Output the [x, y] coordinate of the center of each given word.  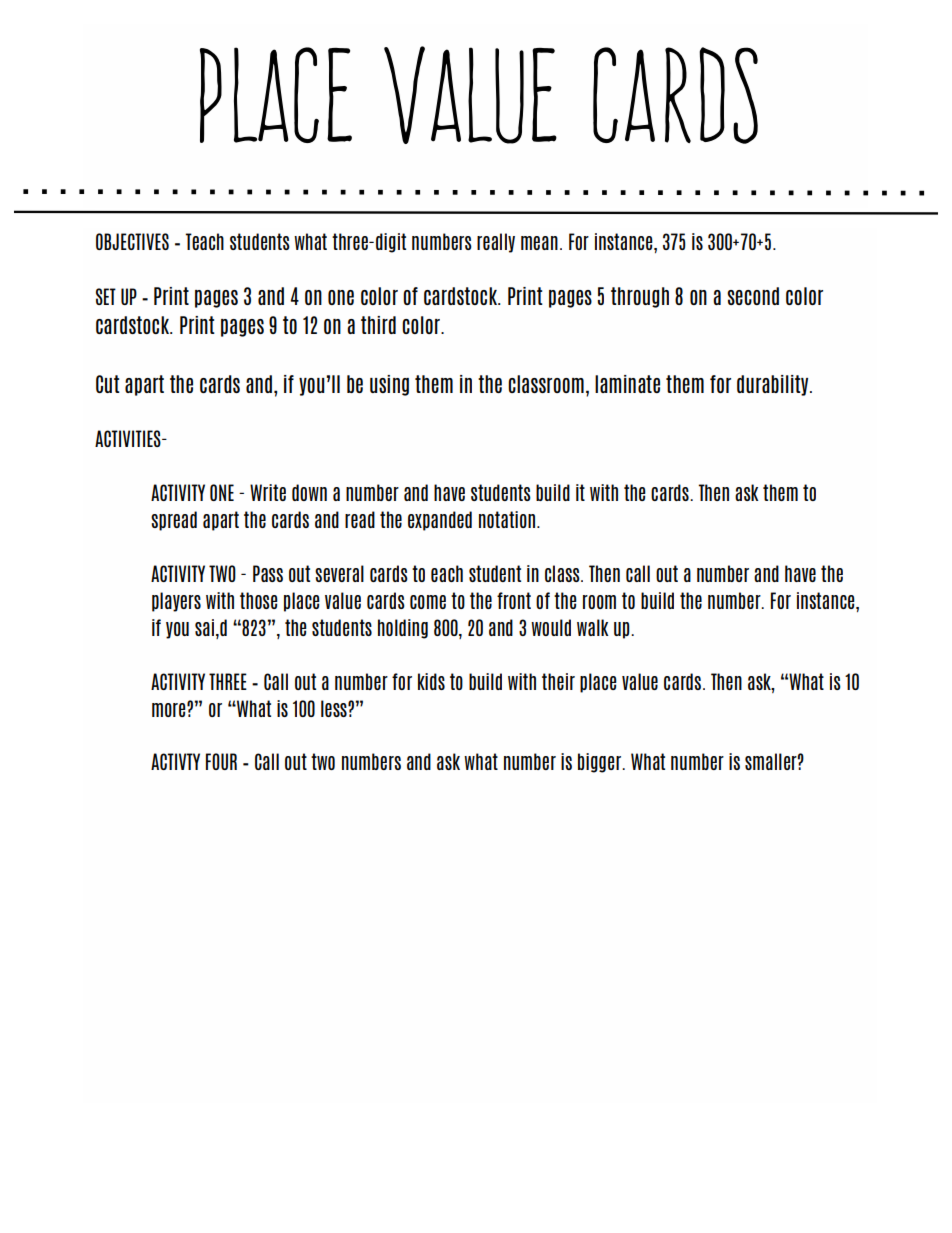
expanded [440, 521]
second [753, 296]
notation [507, 519]
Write [268, 492]
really [496, 243]
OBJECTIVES [132, 241]
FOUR [221, 761]
